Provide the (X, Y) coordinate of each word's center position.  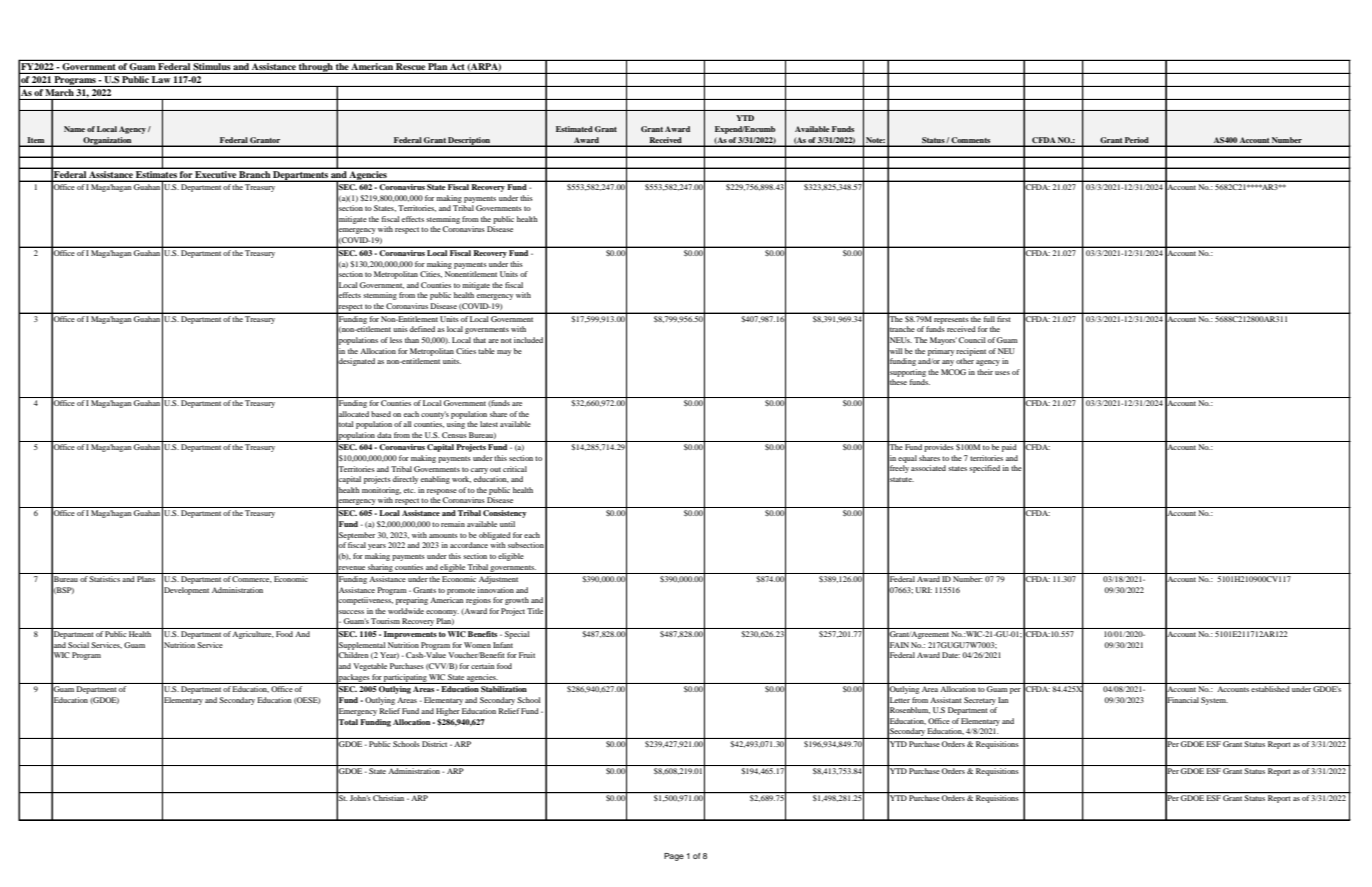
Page (674, 857)
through (316, 68)
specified (984, 469)
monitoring (381, 491)
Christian (389, 797)
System (1214, 701)
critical (515, 469)
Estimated (574, 129)
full (989, 317)
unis (400, 329)
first (1004, 317)
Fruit (527, 655)
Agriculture (253, 635)
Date (951, 655)
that (479, 340)
